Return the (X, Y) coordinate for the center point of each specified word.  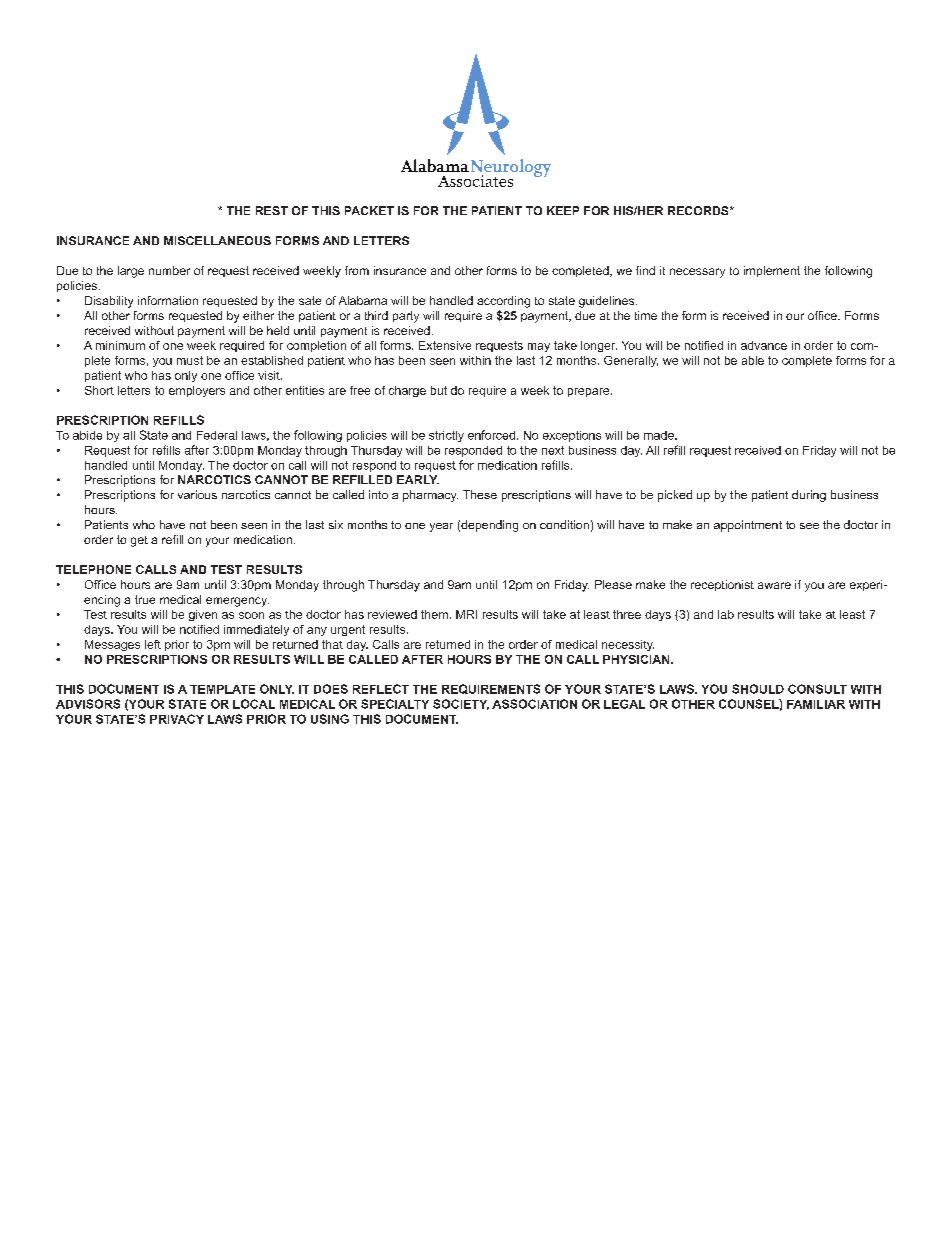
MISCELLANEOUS (217, 240)
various (197, 494)
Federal (217, 435)
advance (764, 345)
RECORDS (699, 210)
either (258, 315)
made (660, 435)
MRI (466, 614)
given (203, 615)
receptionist (722, 585)
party (406, 317)
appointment (748, 526)
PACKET (369, 210)
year (441, 527)
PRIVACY (177, 719)
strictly (446, 436)
